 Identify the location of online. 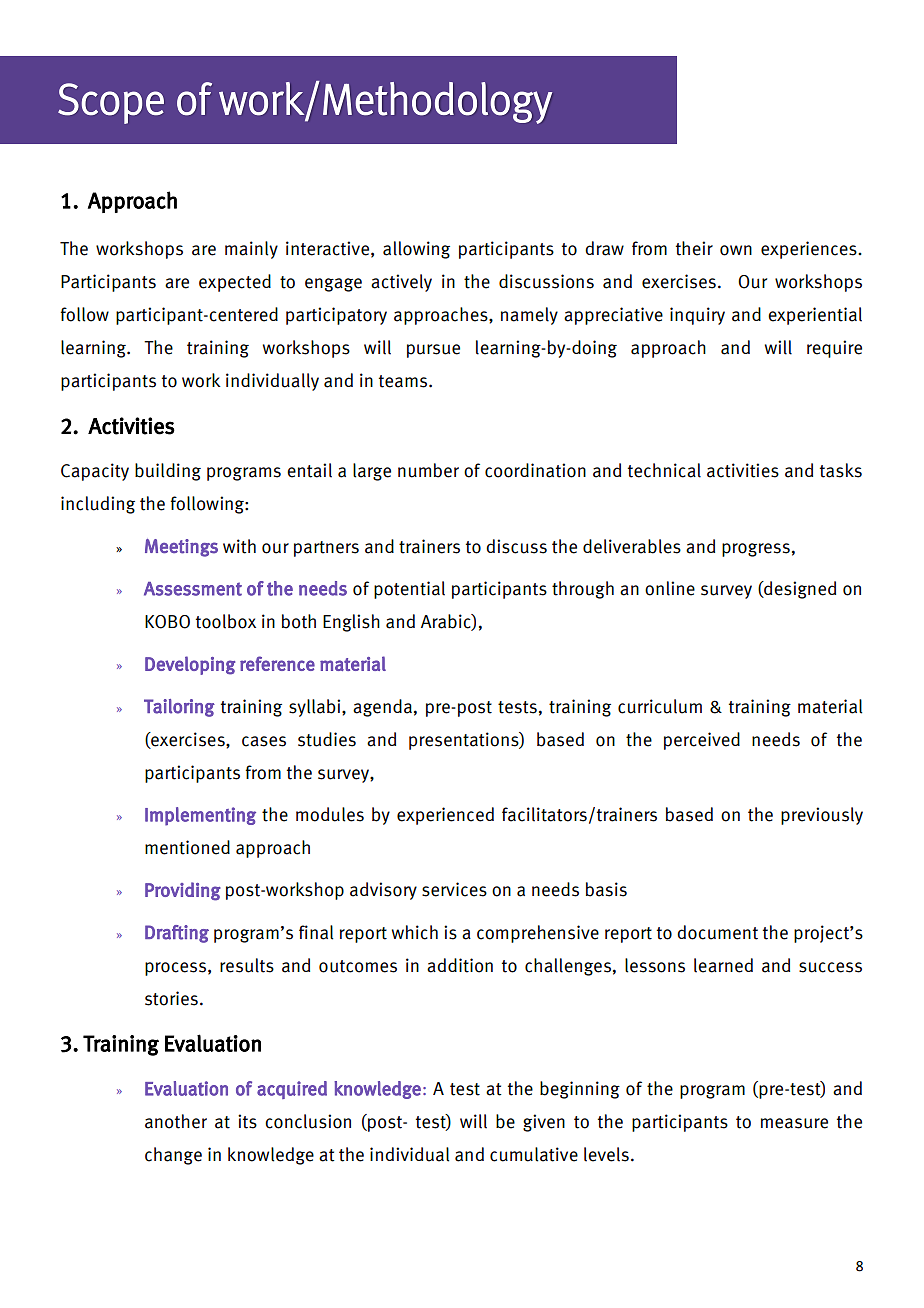
(670, 588).
